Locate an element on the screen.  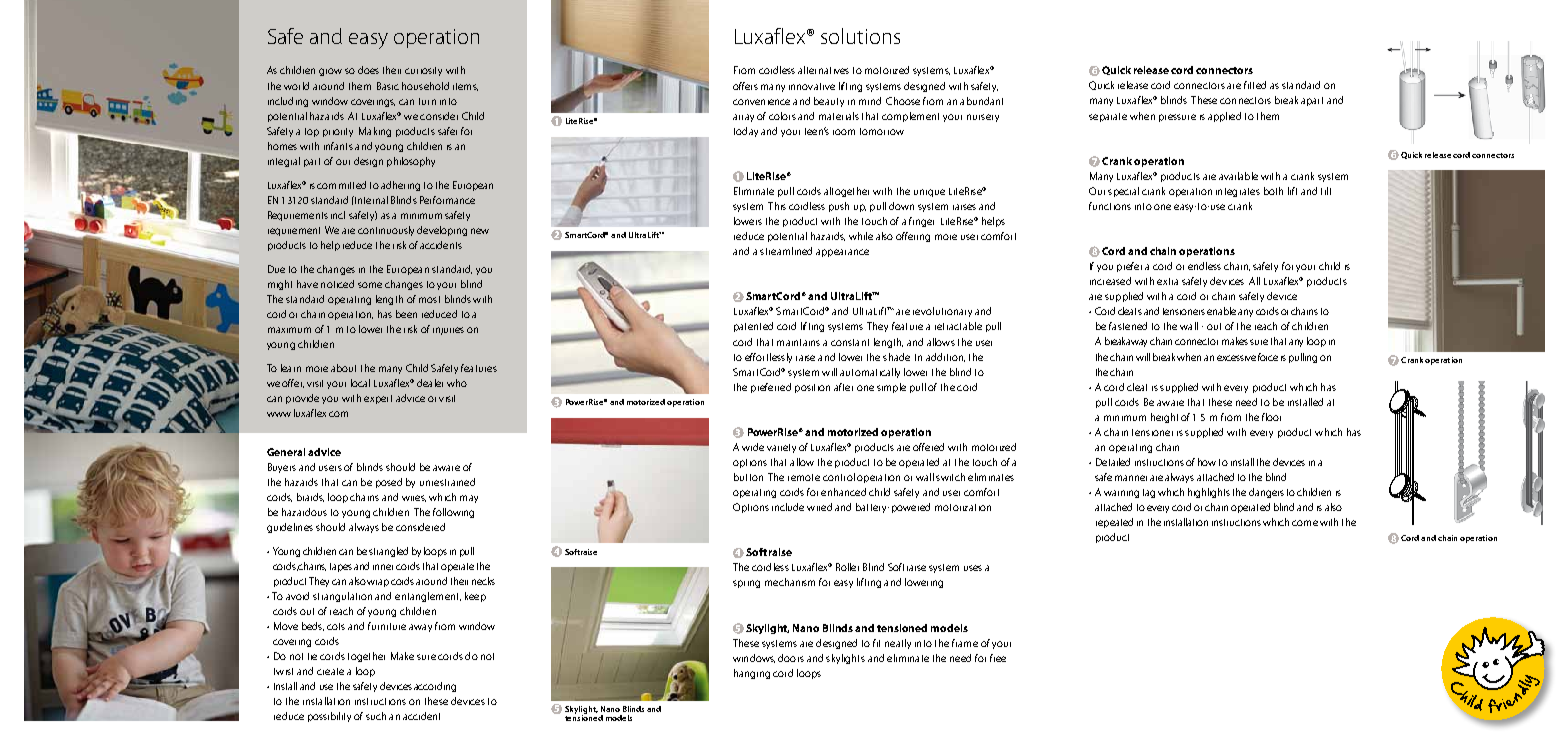
such is located at coordinates (376, 716).
